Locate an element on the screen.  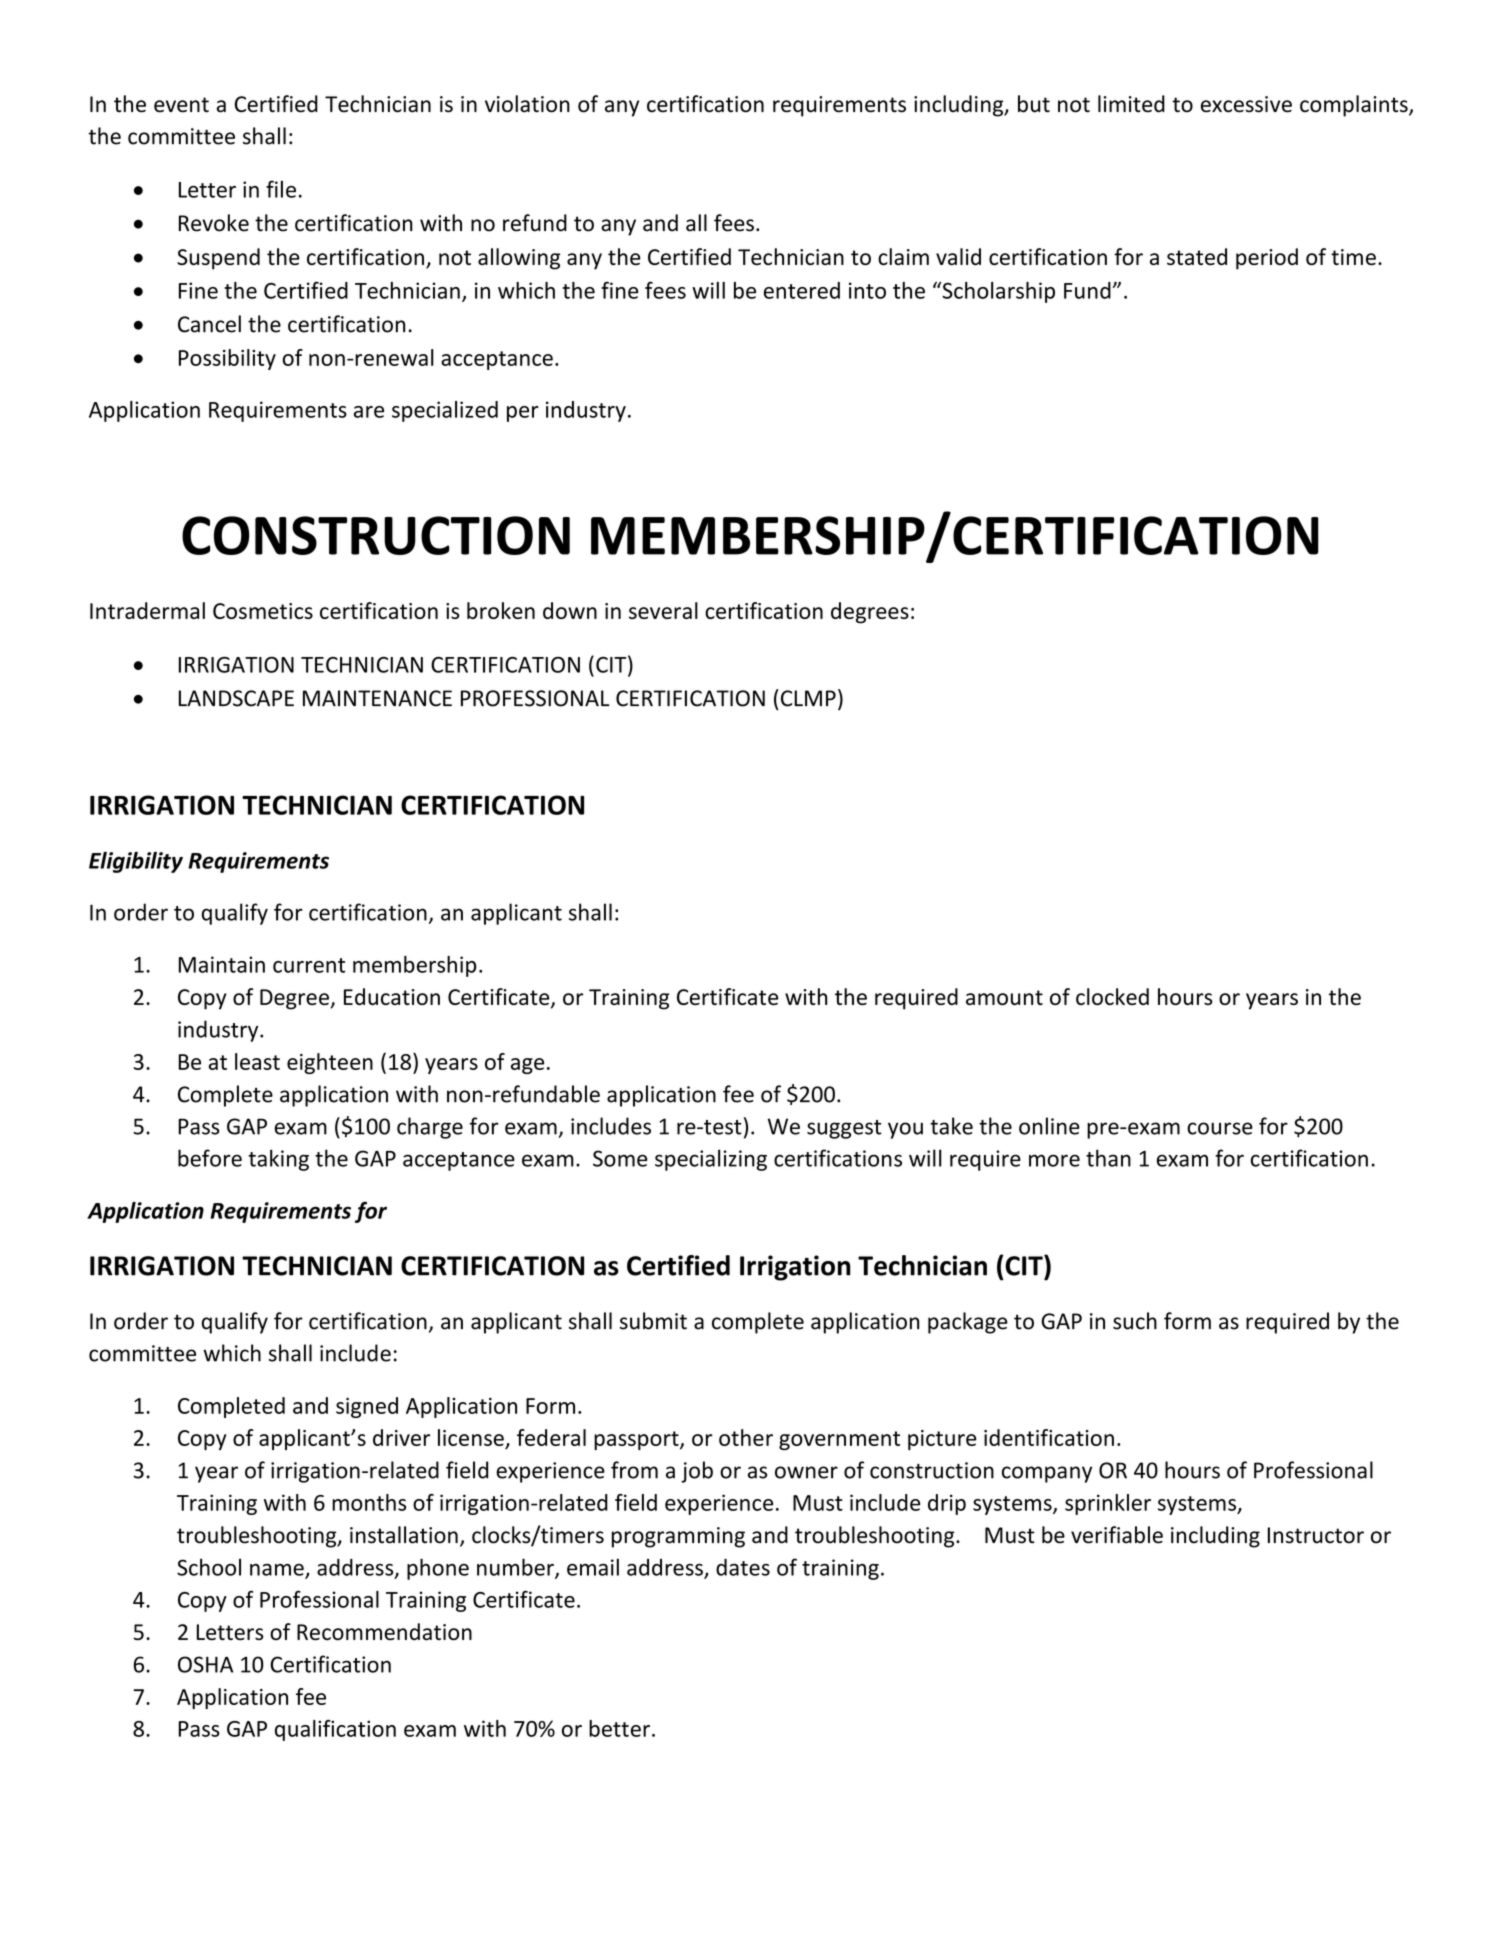
clocked is located at coordinates (1112, 996).
